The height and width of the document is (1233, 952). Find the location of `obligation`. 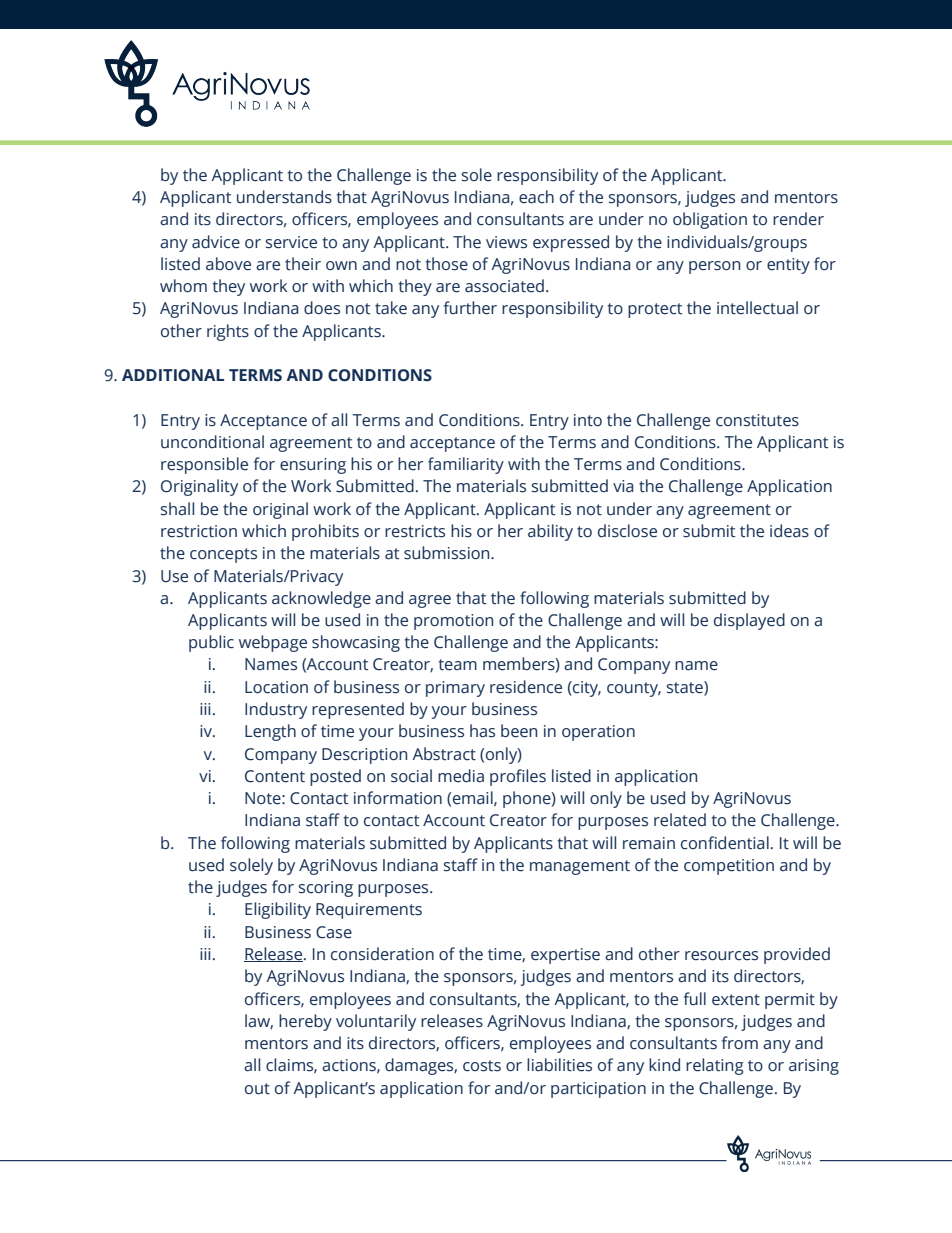

obligation is located at coordinates (710, 220).
